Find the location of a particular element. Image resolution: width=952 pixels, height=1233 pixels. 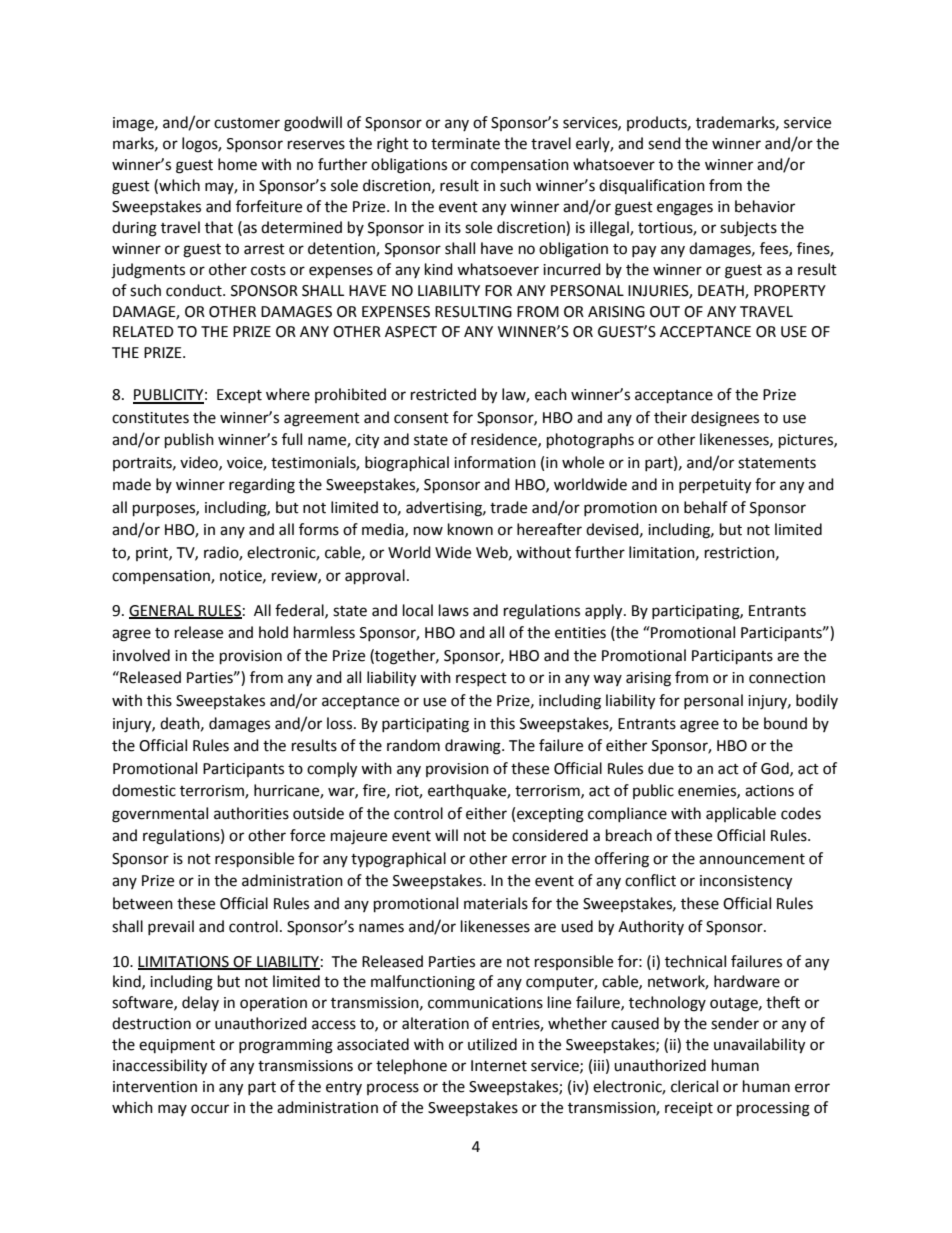

authorities is located at coordinates (251, 813).
